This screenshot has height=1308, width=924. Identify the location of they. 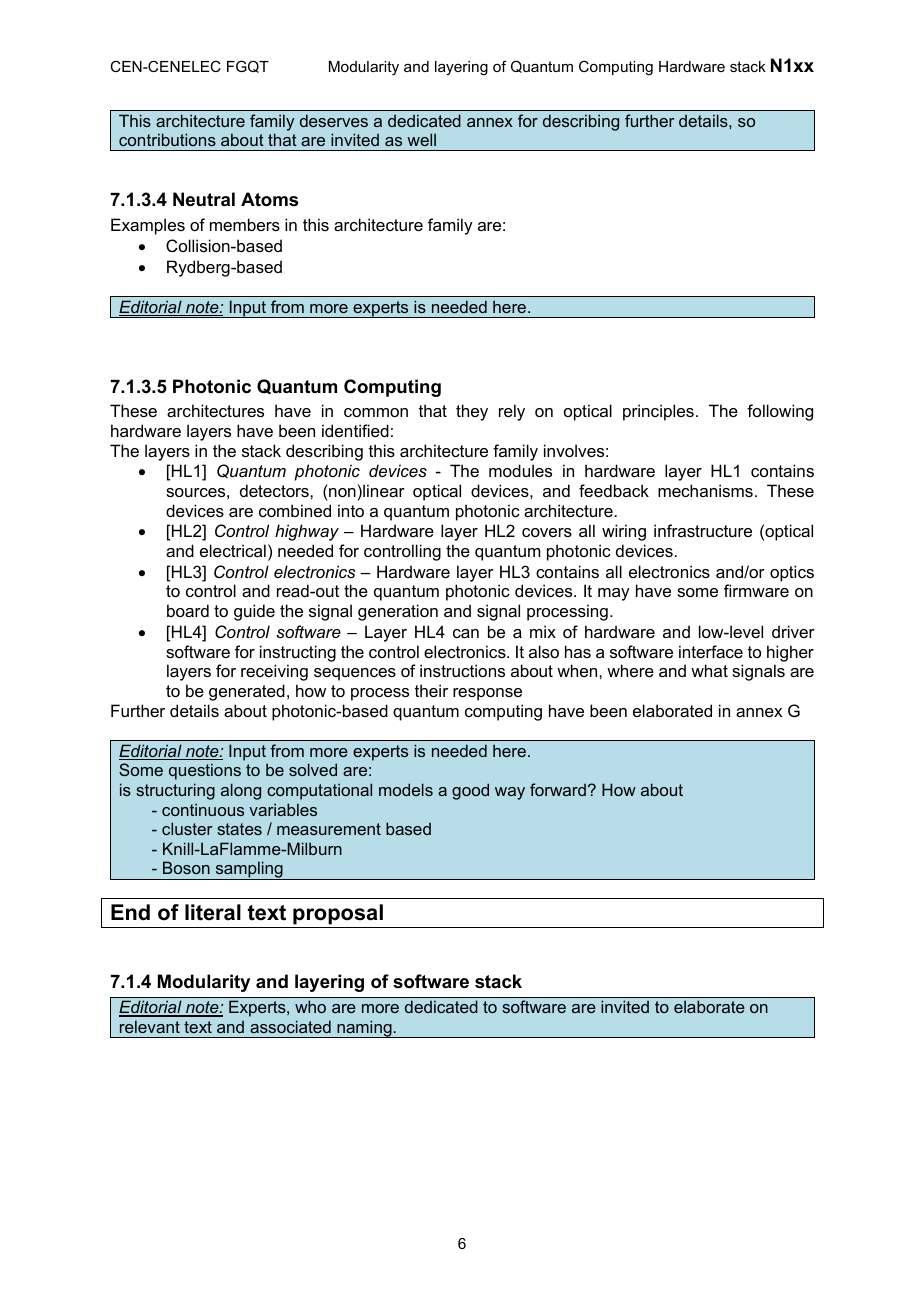
(472, 412).
